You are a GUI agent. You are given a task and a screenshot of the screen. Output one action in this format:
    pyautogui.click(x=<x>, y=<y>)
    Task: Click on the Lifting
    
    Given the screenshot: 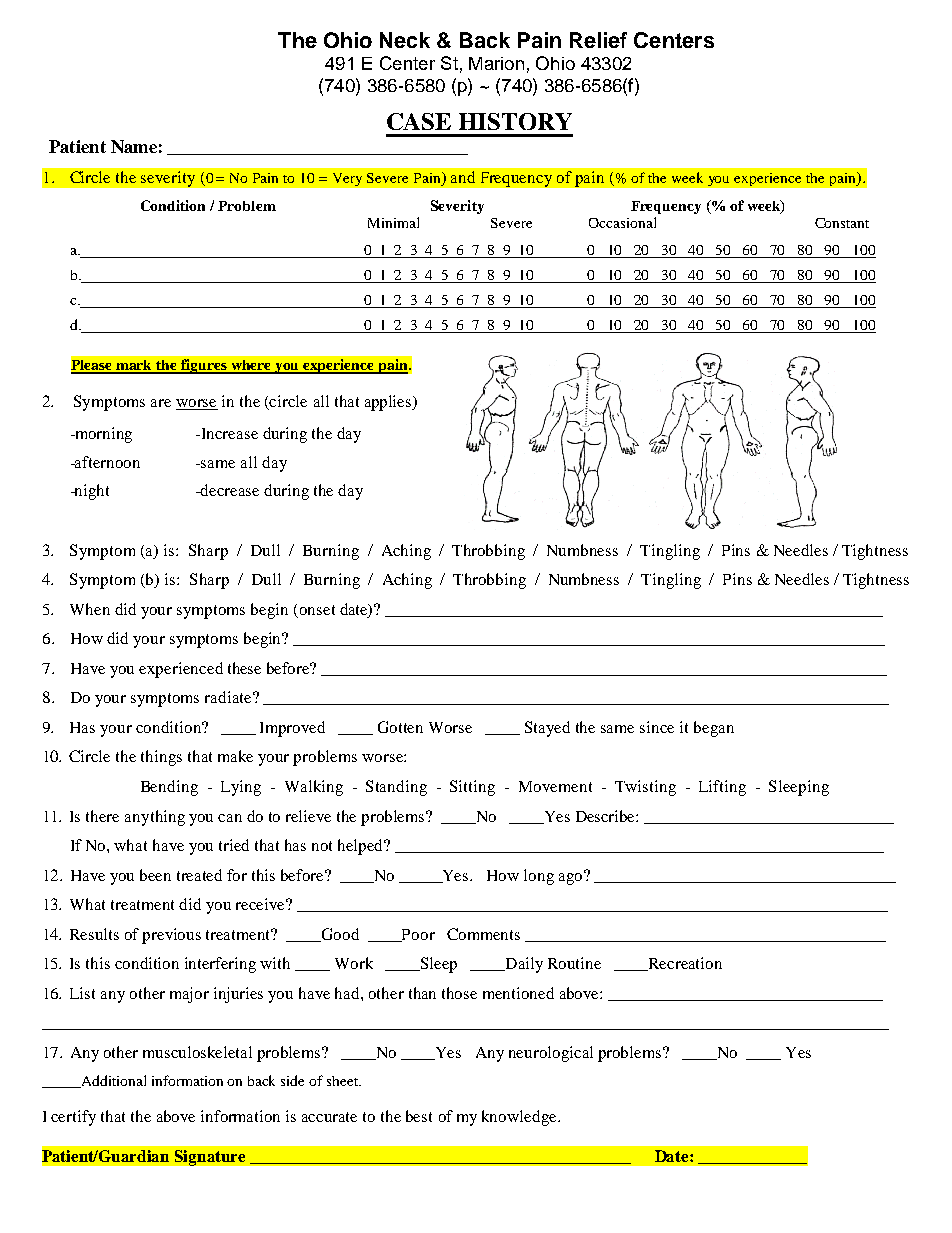 What is the action you would take?
    pyautogui.click(x=722, y=788)
